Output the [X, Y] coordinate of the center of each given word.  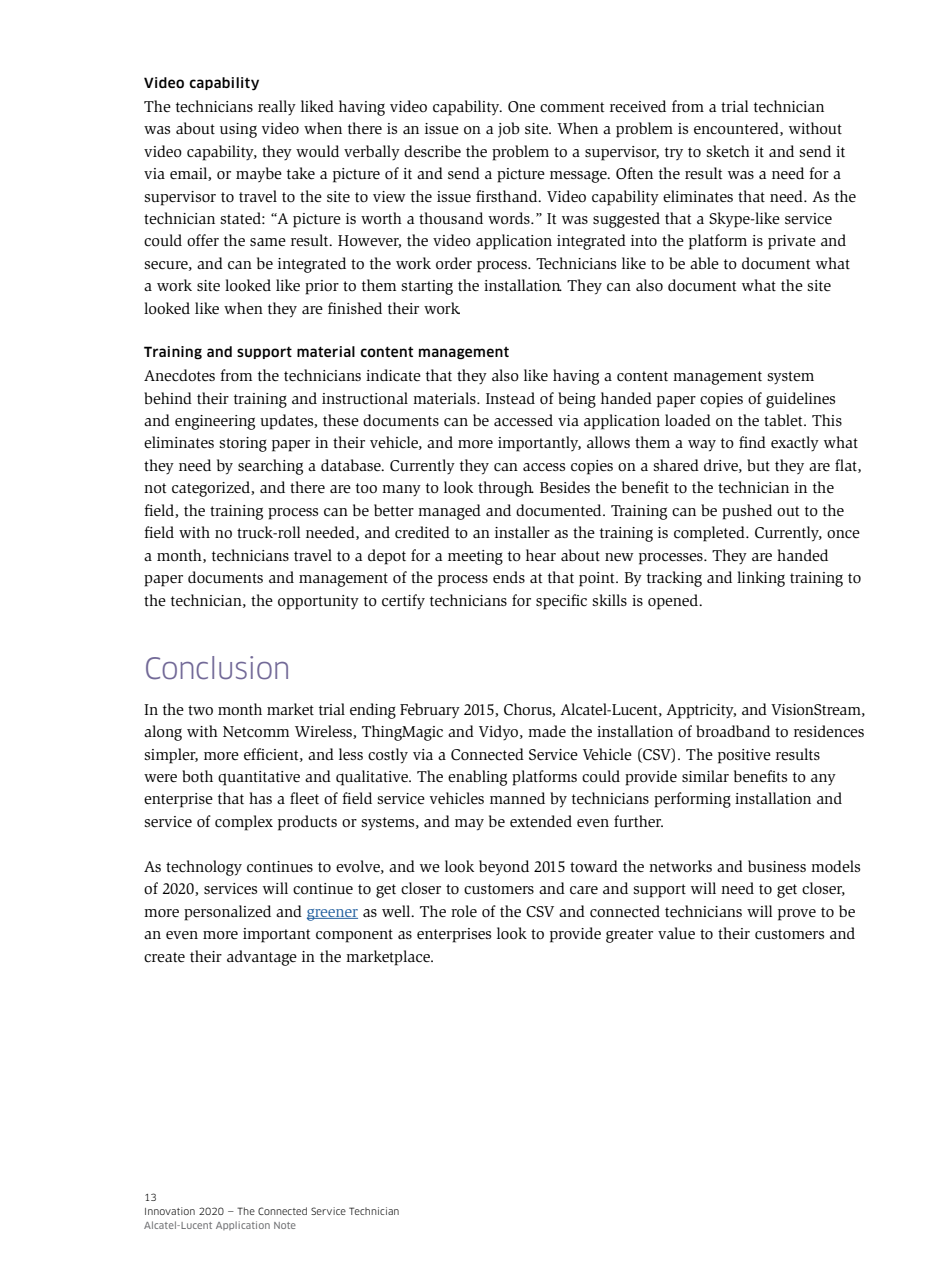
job [509, 130]
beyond [504, 867]
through [506, 489]
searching [270, 467]
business [777, 866]
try [674, 153]
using [238, 130]
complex [244, 823]
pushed [747, 512]
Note [285, 1225]
